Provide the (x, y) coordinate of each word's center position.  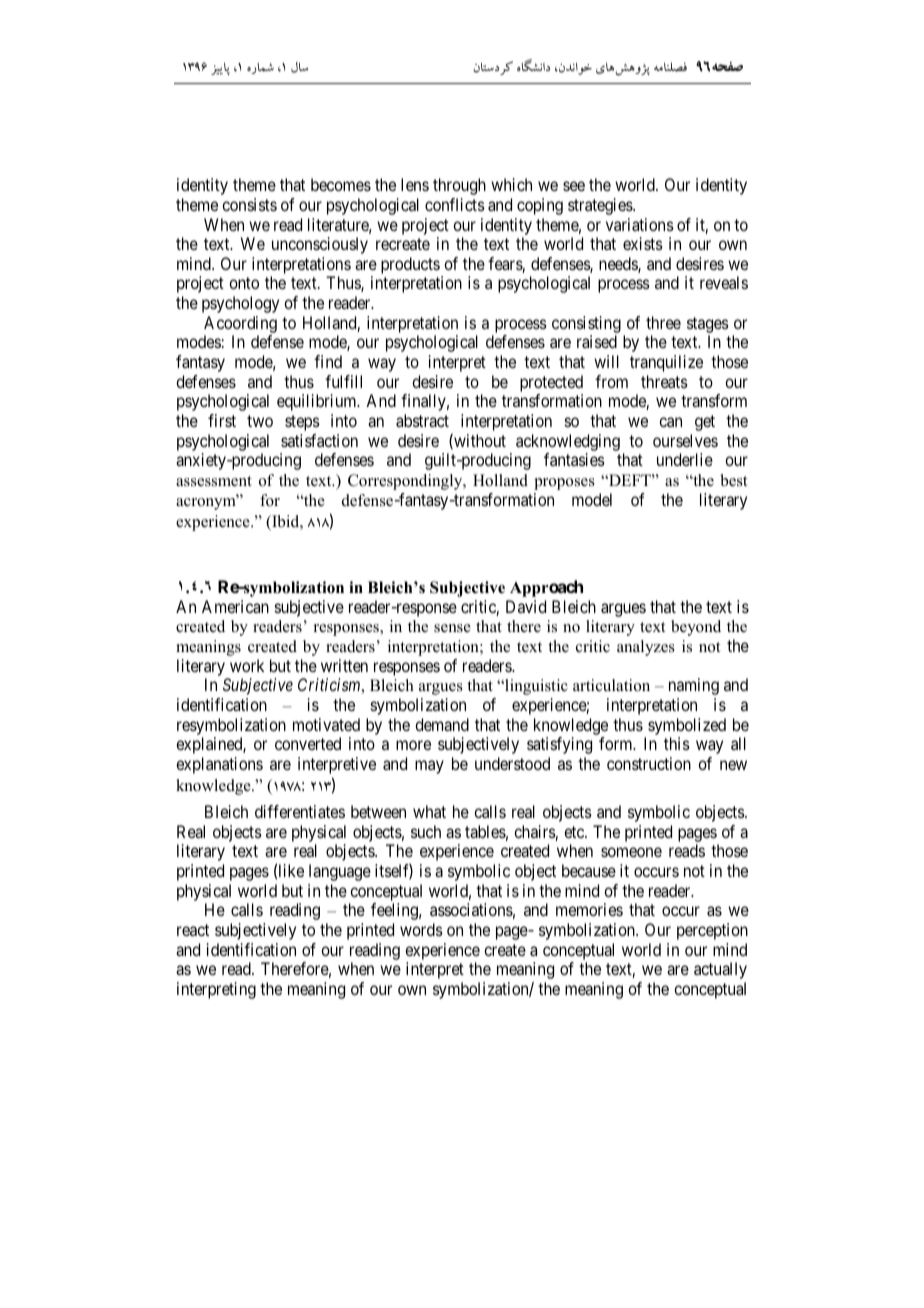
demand (442, 724)
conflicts (455, 204)
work (247, 665)
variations (640, 224)
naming (694, 686)
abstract (422, 420)
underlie (685, 459)
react (193, 930)
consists (249, 204)
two (260, 421)
